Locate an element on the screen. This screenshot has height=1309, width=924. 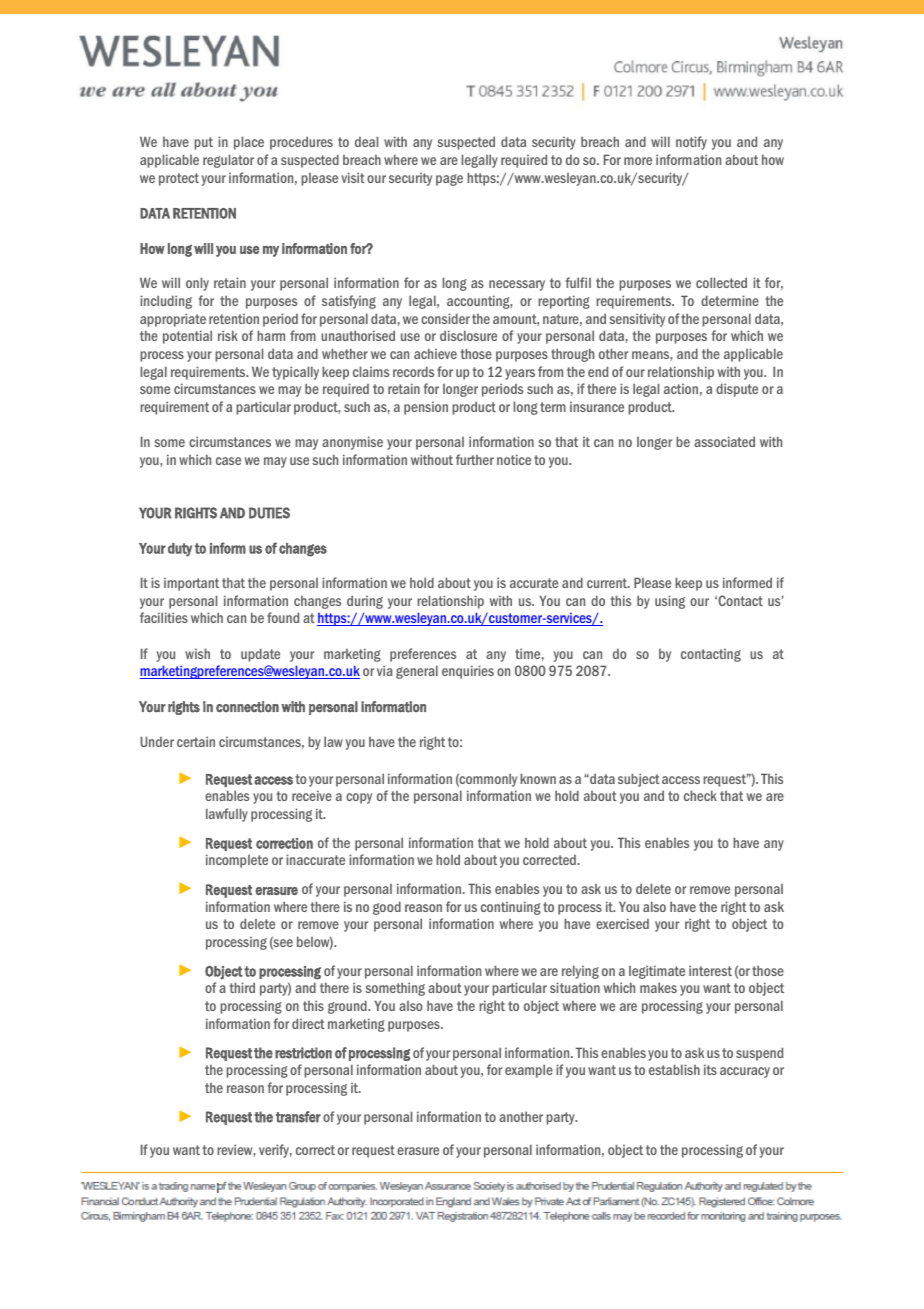
example is located at coordinates (529, 1071).
